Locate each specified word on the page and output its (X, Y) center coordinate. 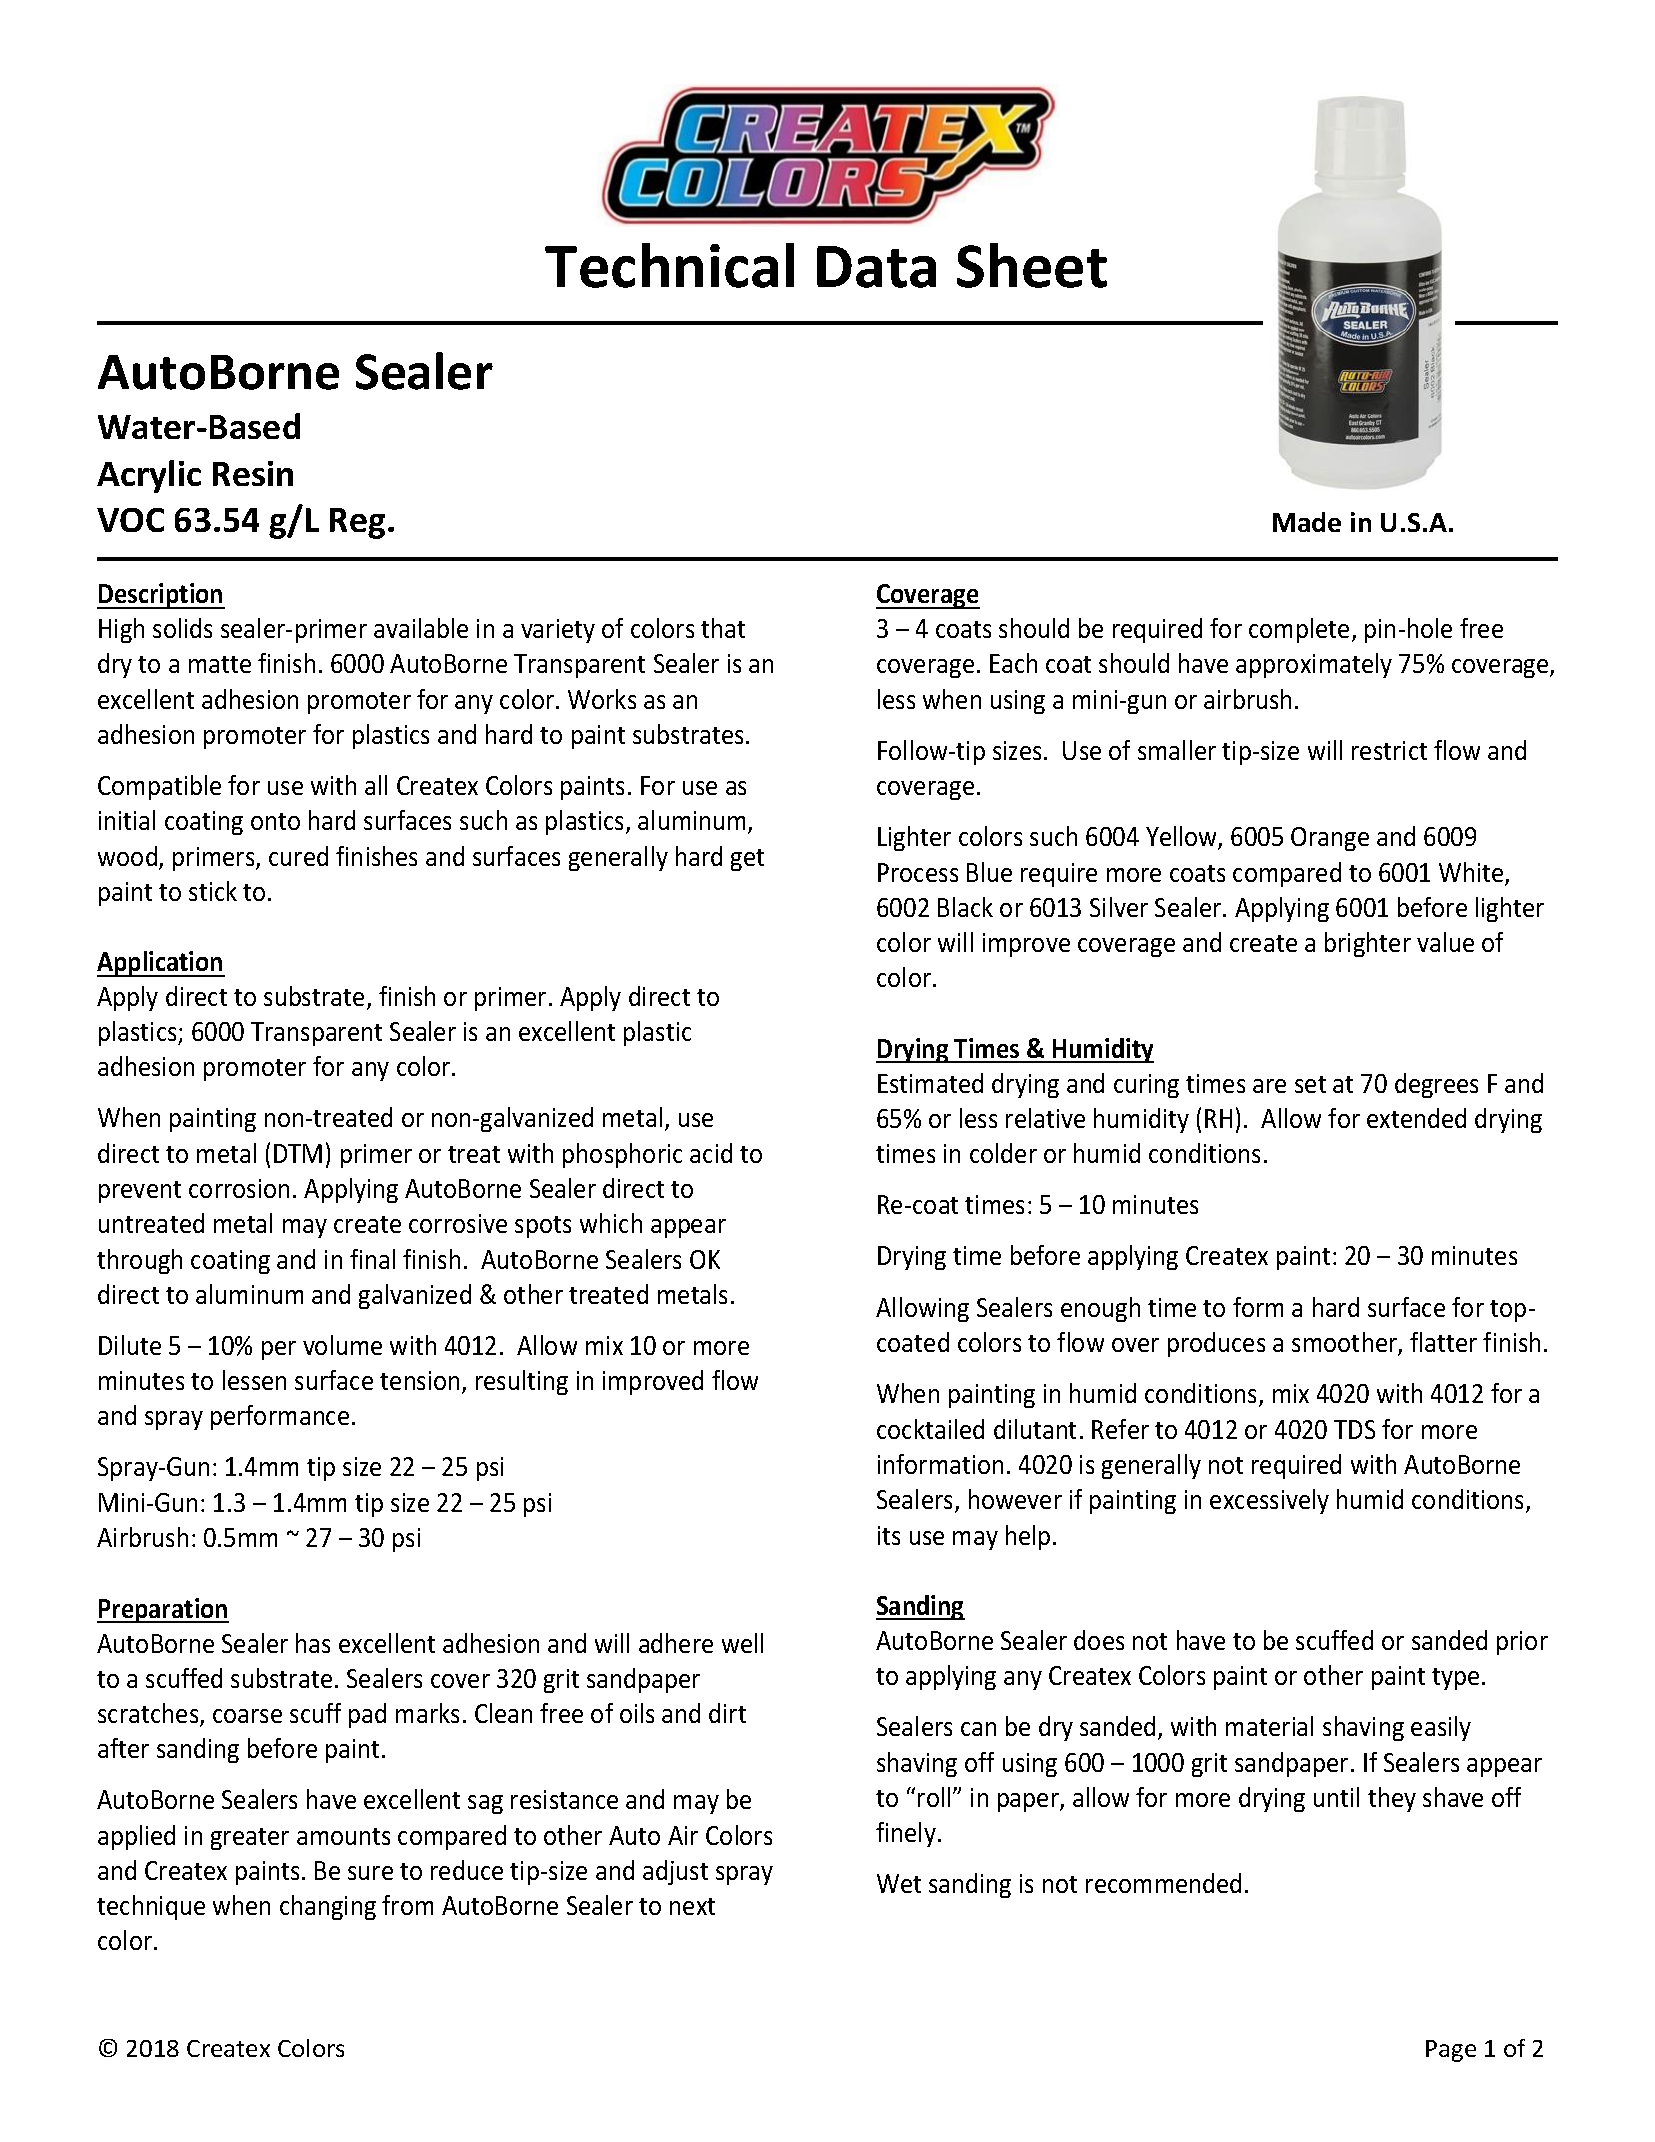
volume (342, 1345)
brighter (1368, 944)
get (747, 860)
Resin (253, 473)
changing (328, 1907)
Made (1307, 522)
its (889, 1535)
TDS (1354, 1429)
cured (298, 856)
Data (876, 267)
